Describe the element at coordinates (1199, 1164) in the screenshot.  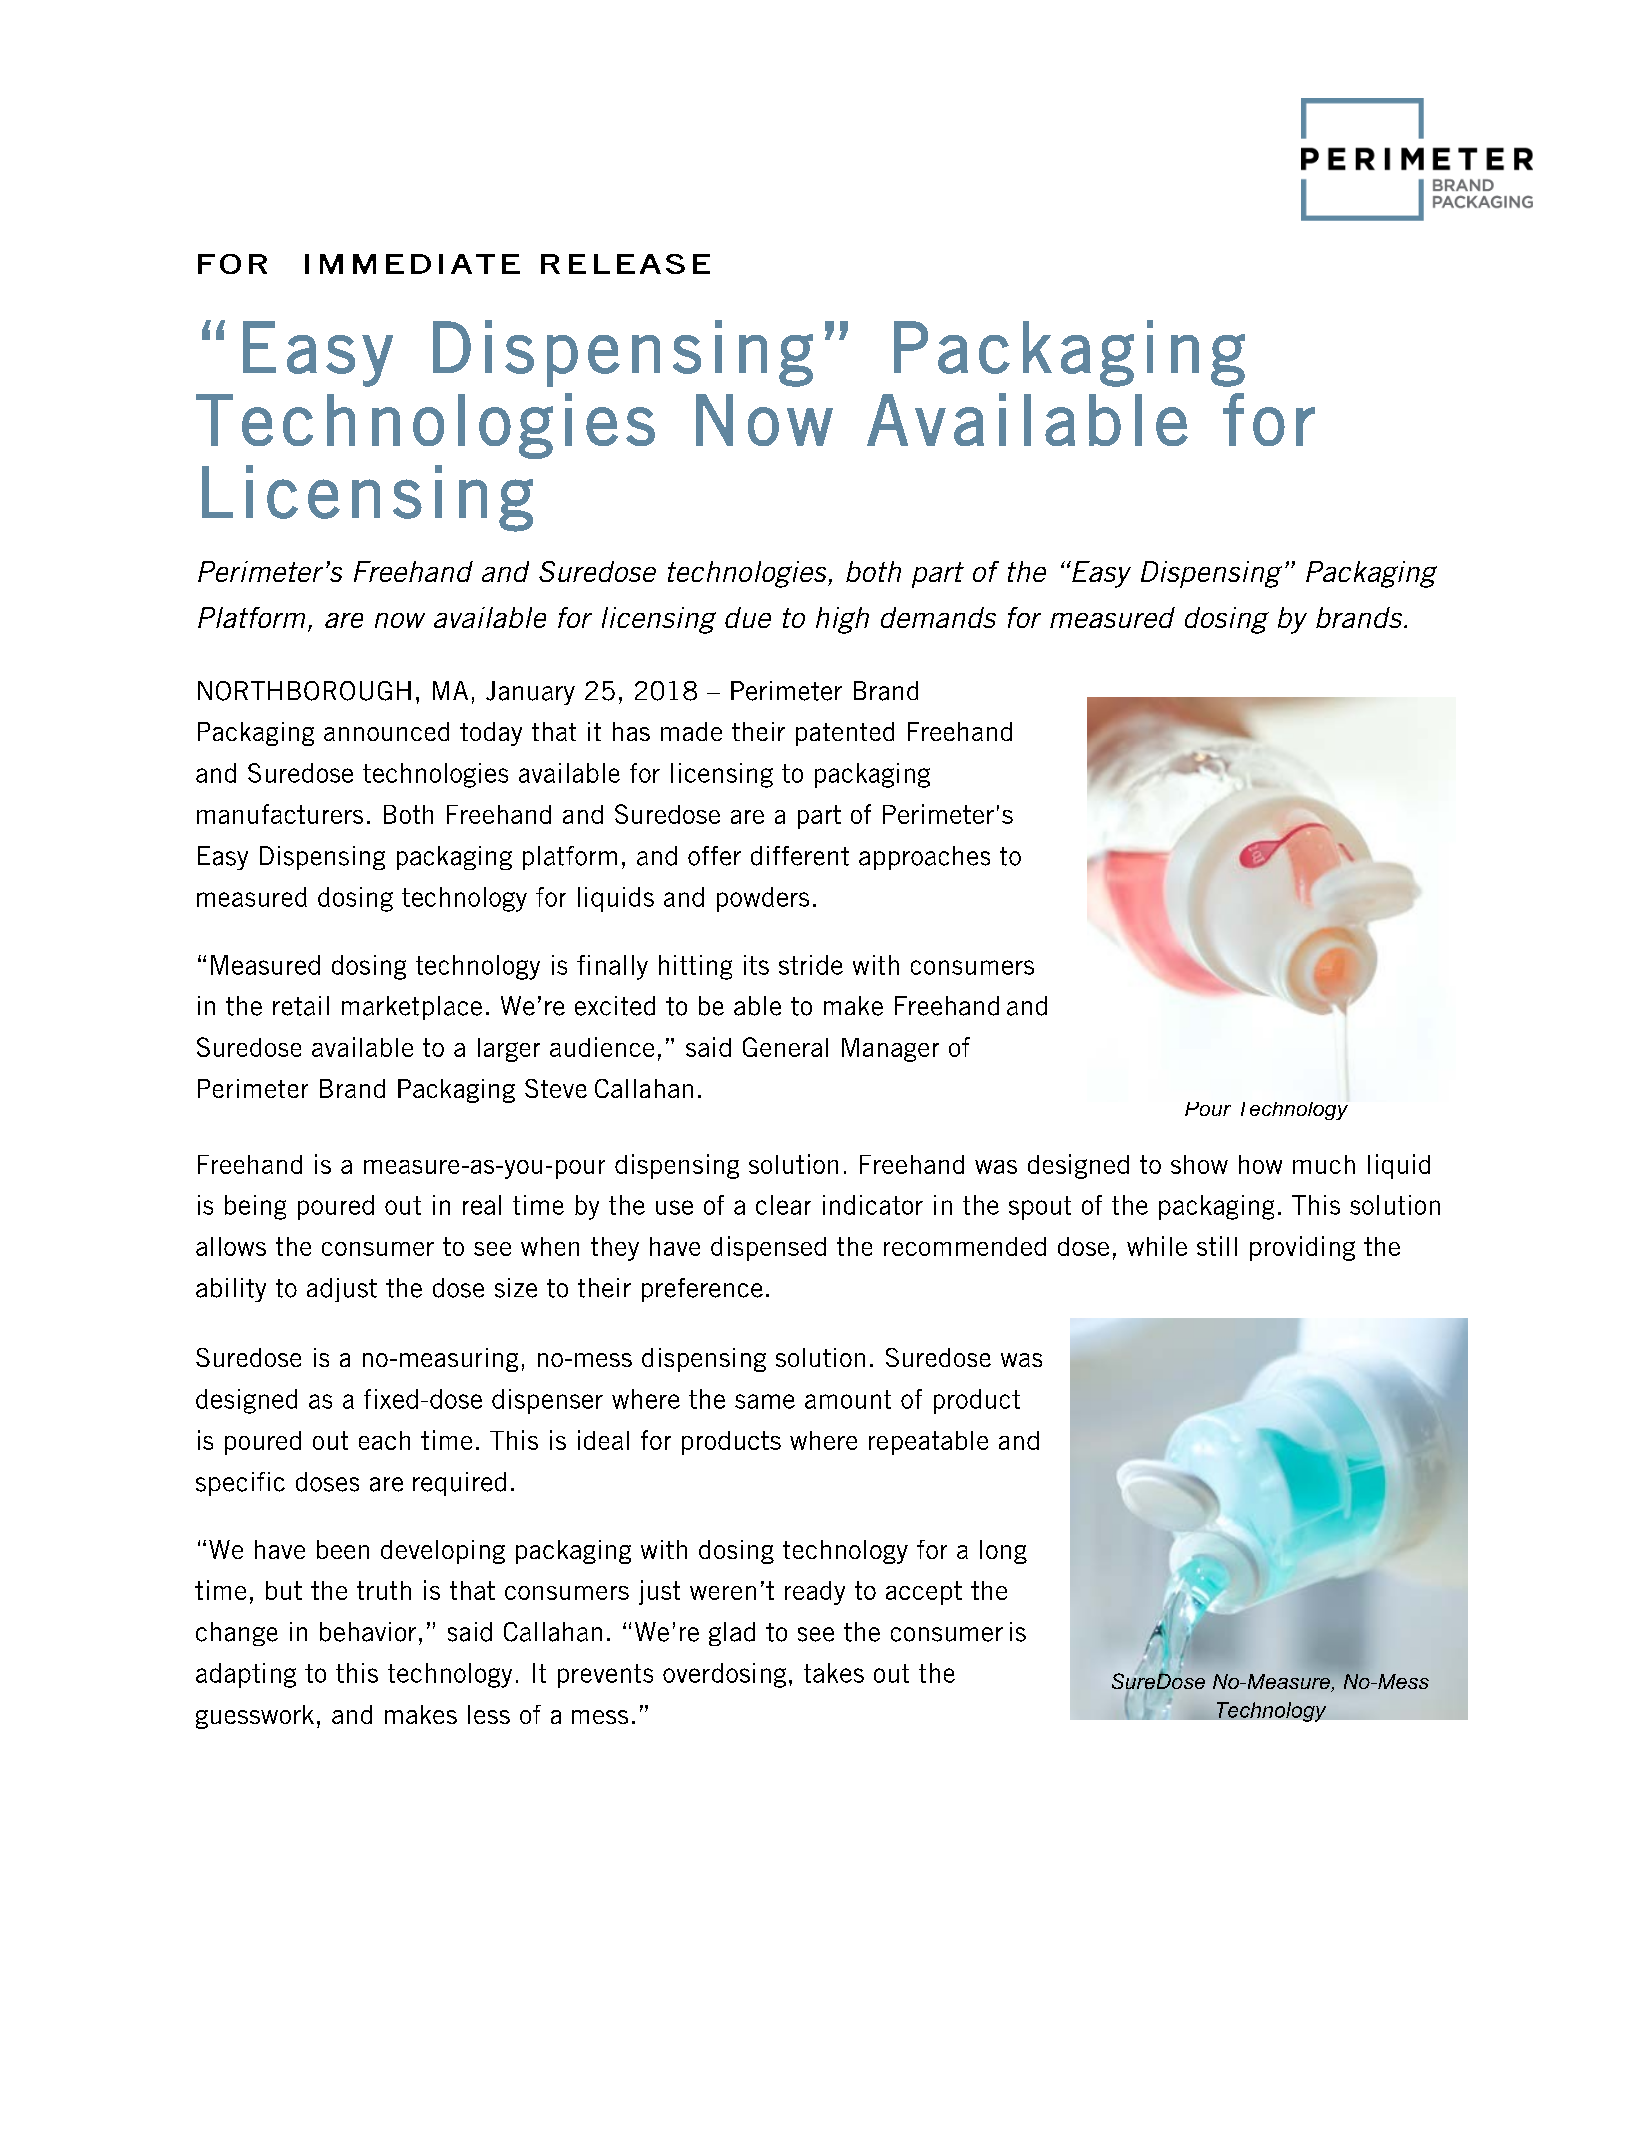
I see `show` at that location.
